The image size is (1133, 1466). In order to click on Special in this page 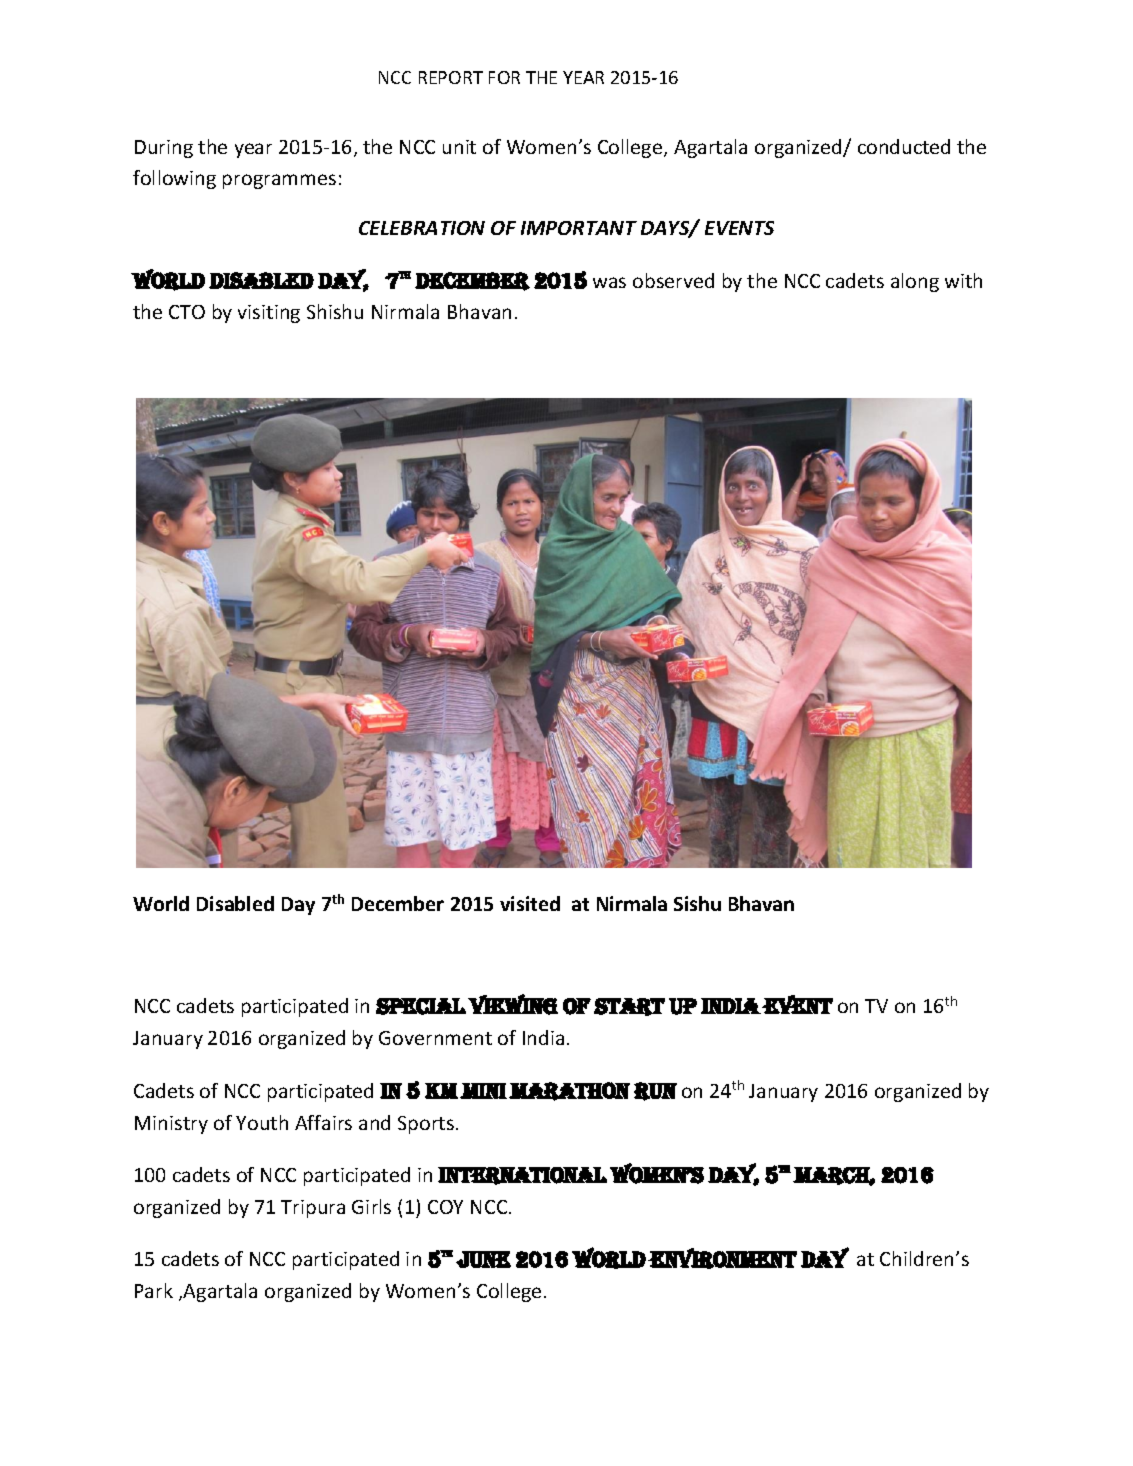, I will do `click(421, 1006)`.
